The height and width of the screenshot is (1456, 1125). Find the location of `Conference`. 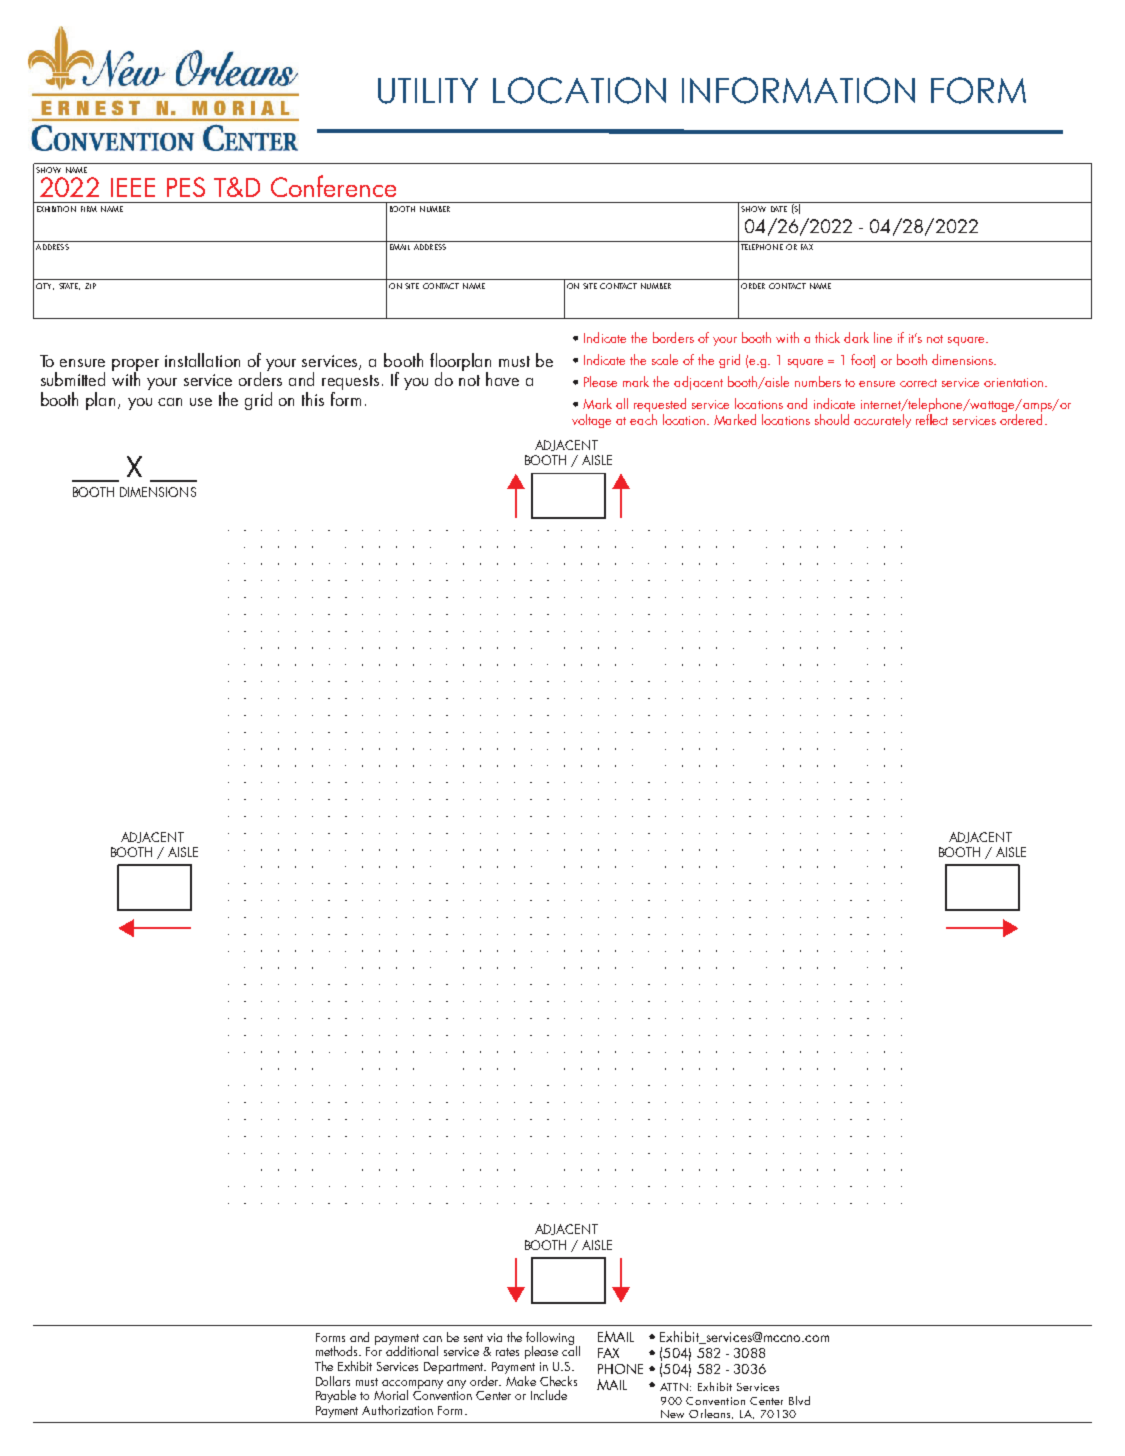

Conference is located at coordinates (333, 186).
